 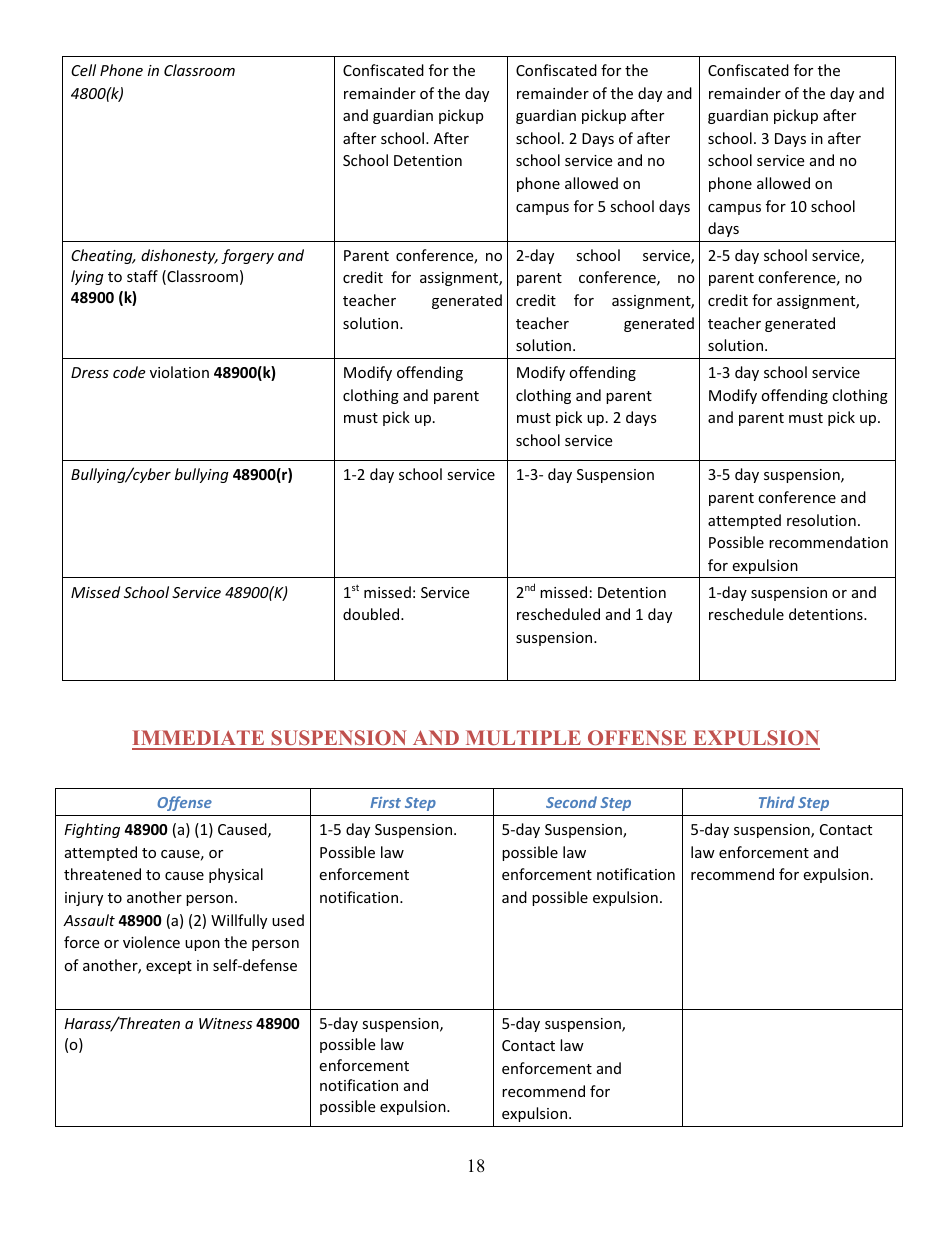 What do you see at coordinates (523, 739) in the document?
I see `MULTIPLE` at bounding box center [523, 739].
